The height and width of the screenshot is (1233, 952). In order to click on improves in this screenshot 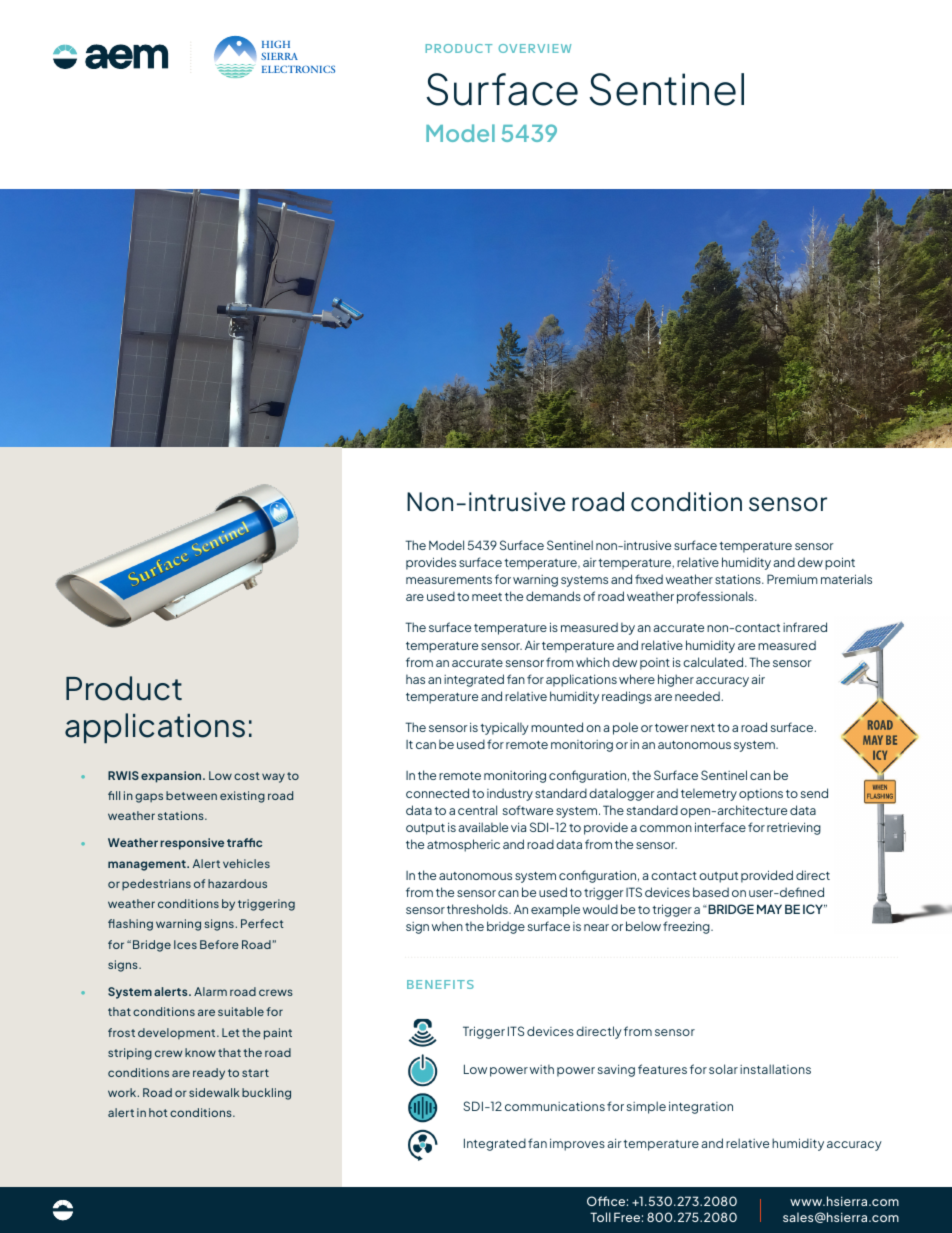, I will do `click(577, 1144)`.
